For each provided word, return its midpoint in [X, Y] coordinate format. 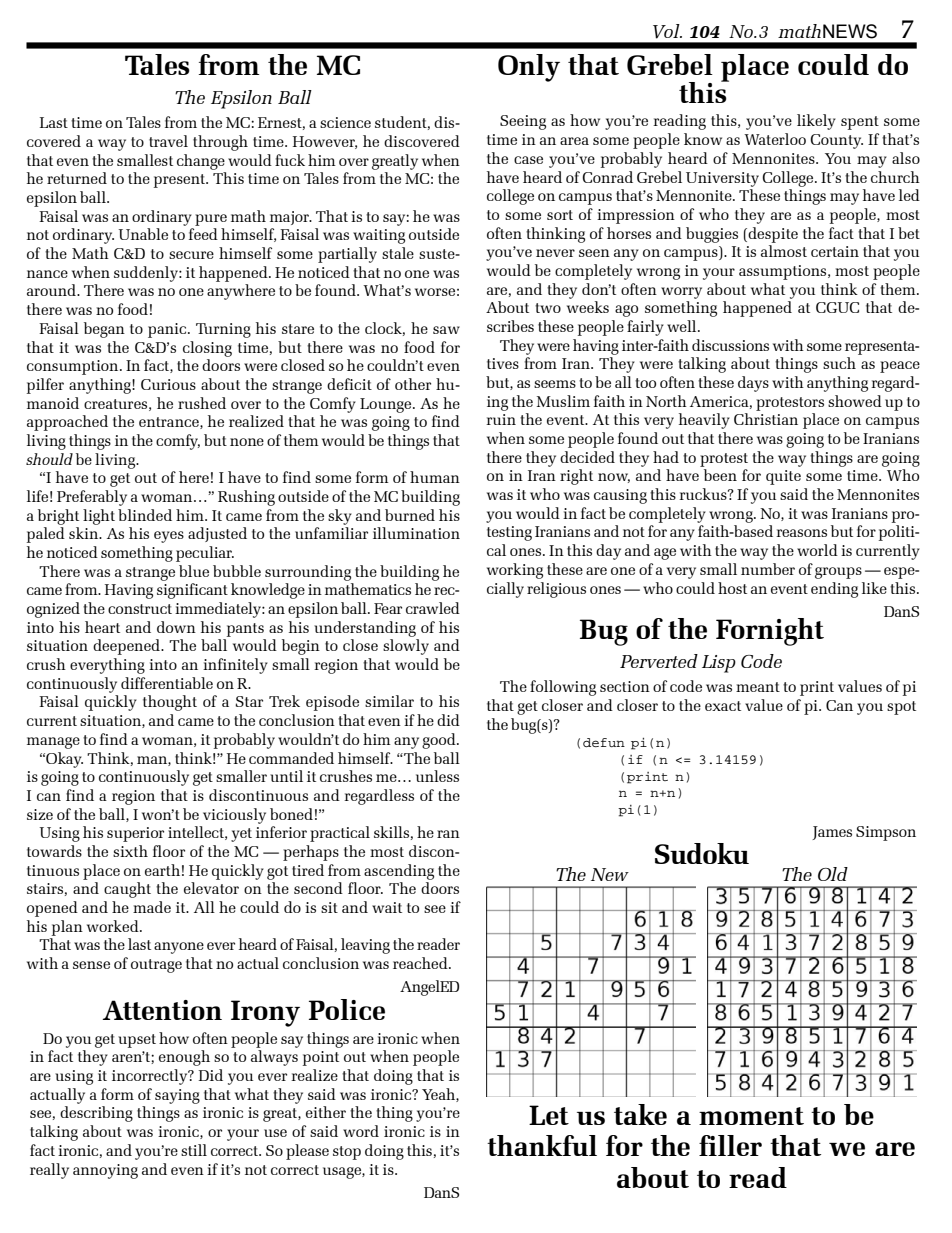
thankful [542, 1145]
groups [838, 573]
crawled [433, 608]
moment [751, 1116]
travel [168, 141]
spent [860, 123]
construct [140, 609]
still [194, 1150]
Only [529, 68]
